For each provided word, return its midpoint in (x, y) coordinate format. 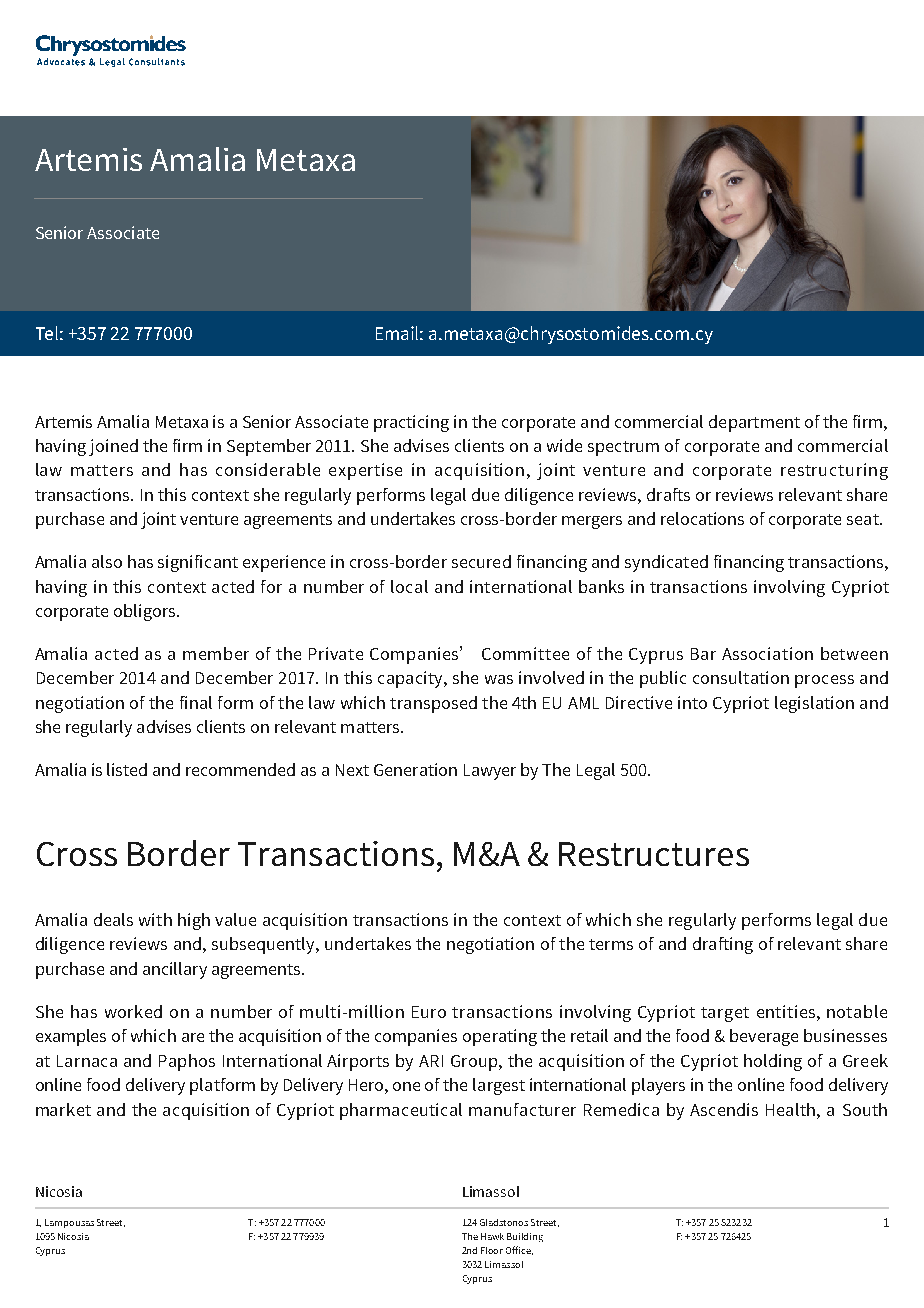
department (754, 423)
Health (792, 1109)
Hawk (492, 1236)
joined (113, 447)
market (63, 1109)
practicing (411, 423)
